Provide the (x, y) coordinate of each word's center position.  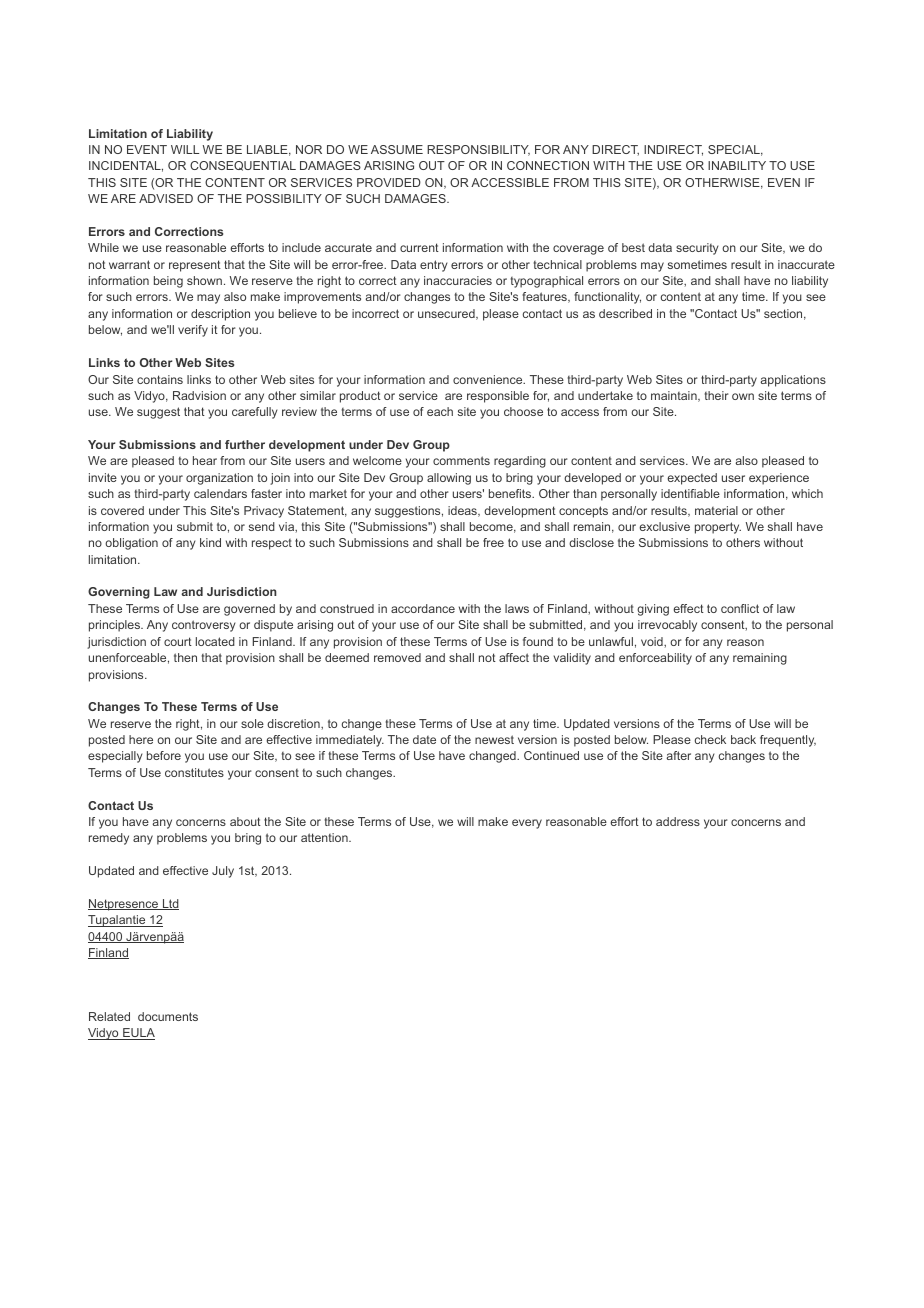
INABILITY (737, 165)
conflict (740, 608)
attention (325, 837)
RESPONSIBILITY (478, 150)
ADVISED (166, 198)
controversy (204, 626)
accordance (423, 608)
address (678, 821)
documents (168, 1016)
